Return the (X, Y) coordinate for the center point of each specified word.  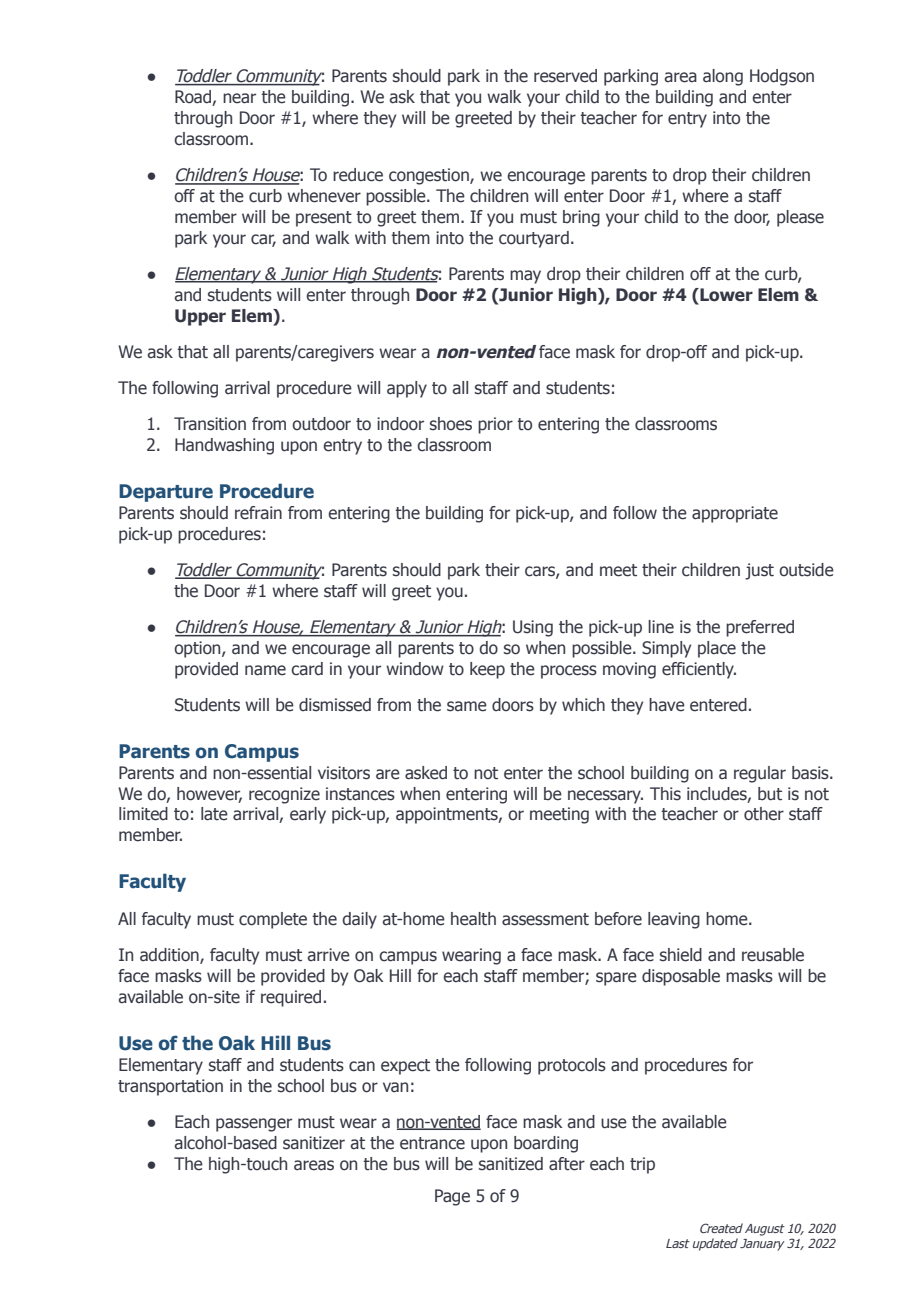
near (239, 98)
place (717, 649)
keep (487, 670)
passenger (254, 1125)
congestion (430, 176)
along (723, 77)
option (198, 649)
